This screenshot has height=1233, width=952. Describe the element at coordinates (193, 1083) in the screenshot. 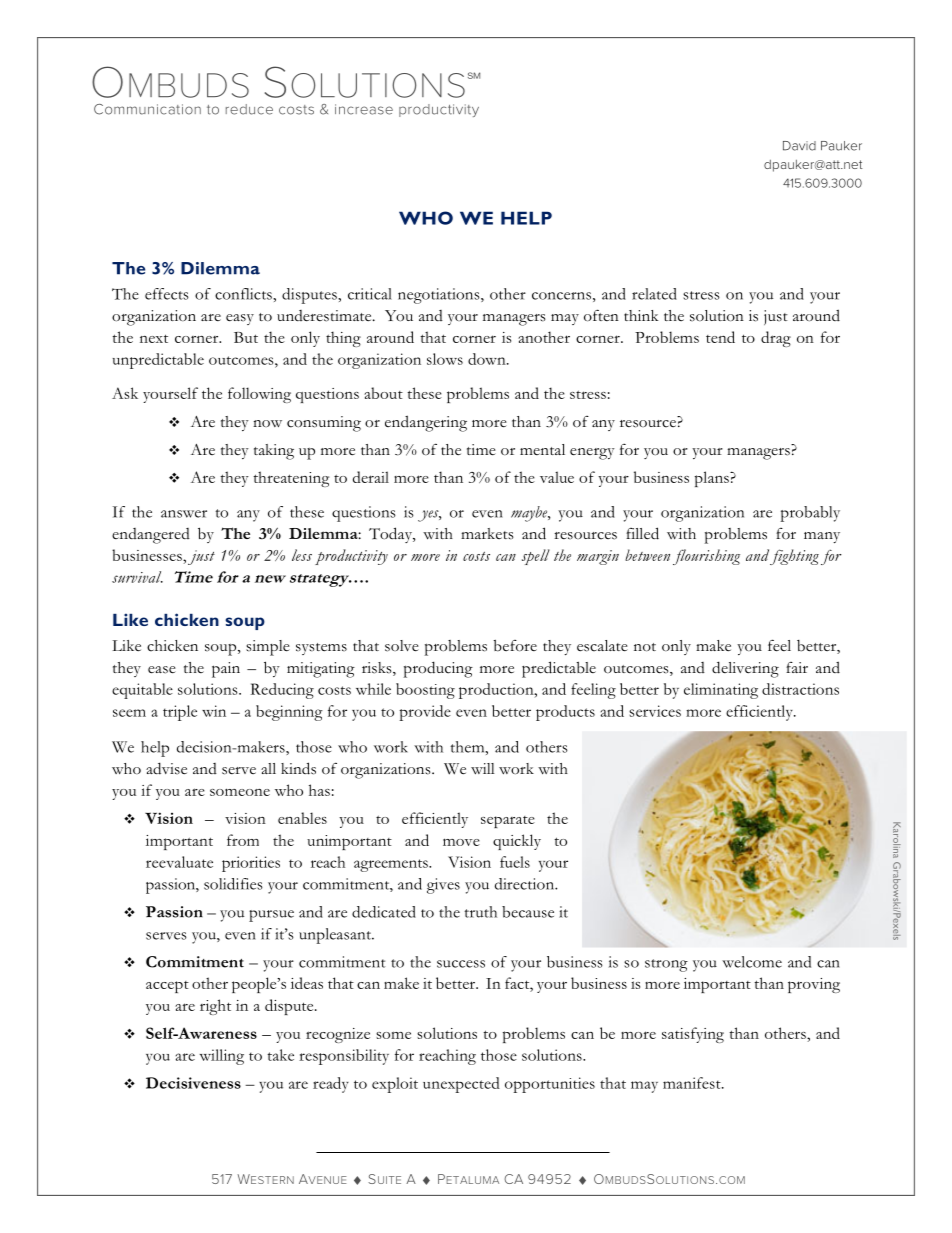

I see `Decisiveness` at that location.
